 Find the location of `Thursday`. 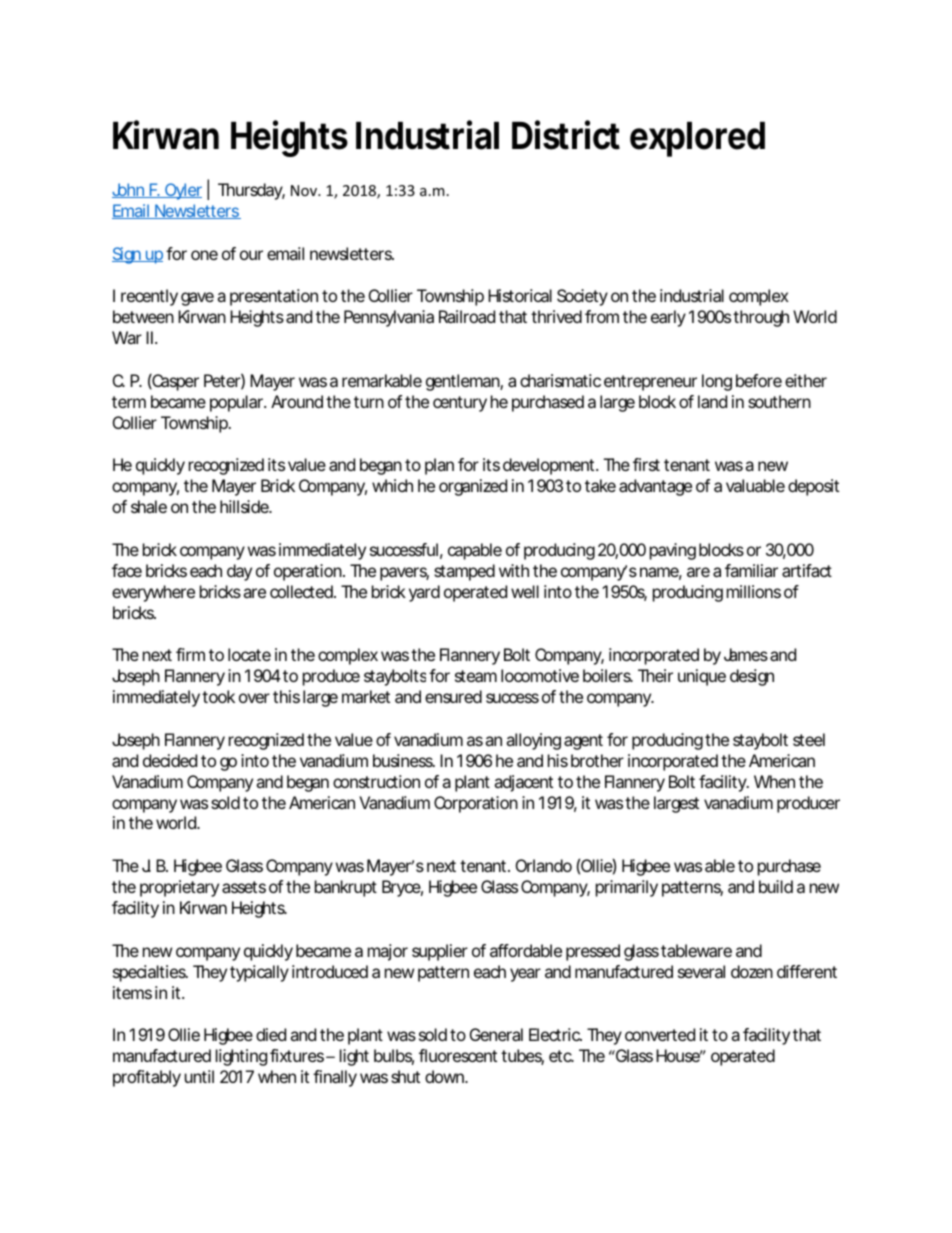

Thursday is located at coordinates (251, 191).
